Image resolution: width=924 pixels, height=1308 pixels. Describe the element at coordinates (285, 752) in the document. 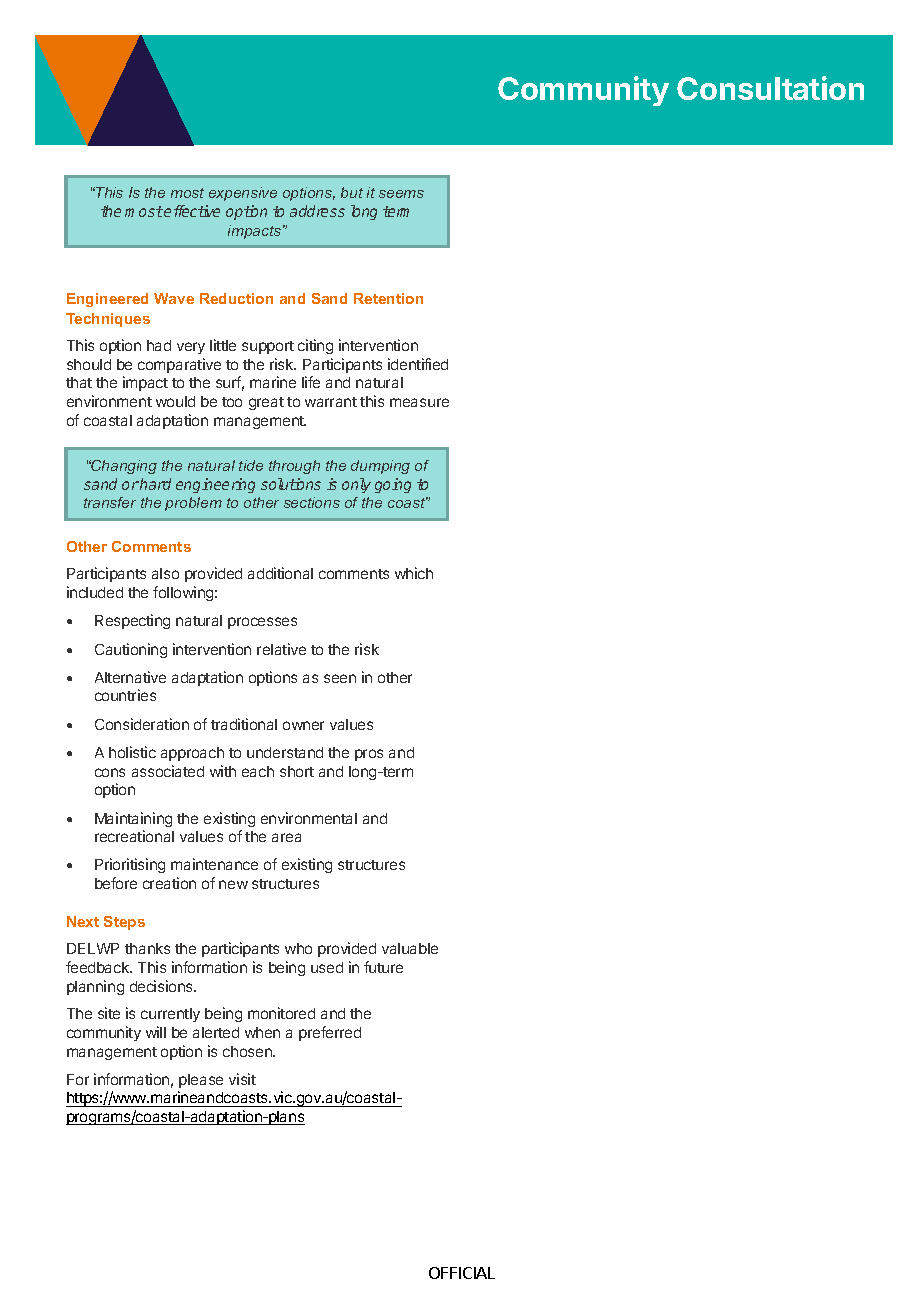

I see `understand` at that location.
